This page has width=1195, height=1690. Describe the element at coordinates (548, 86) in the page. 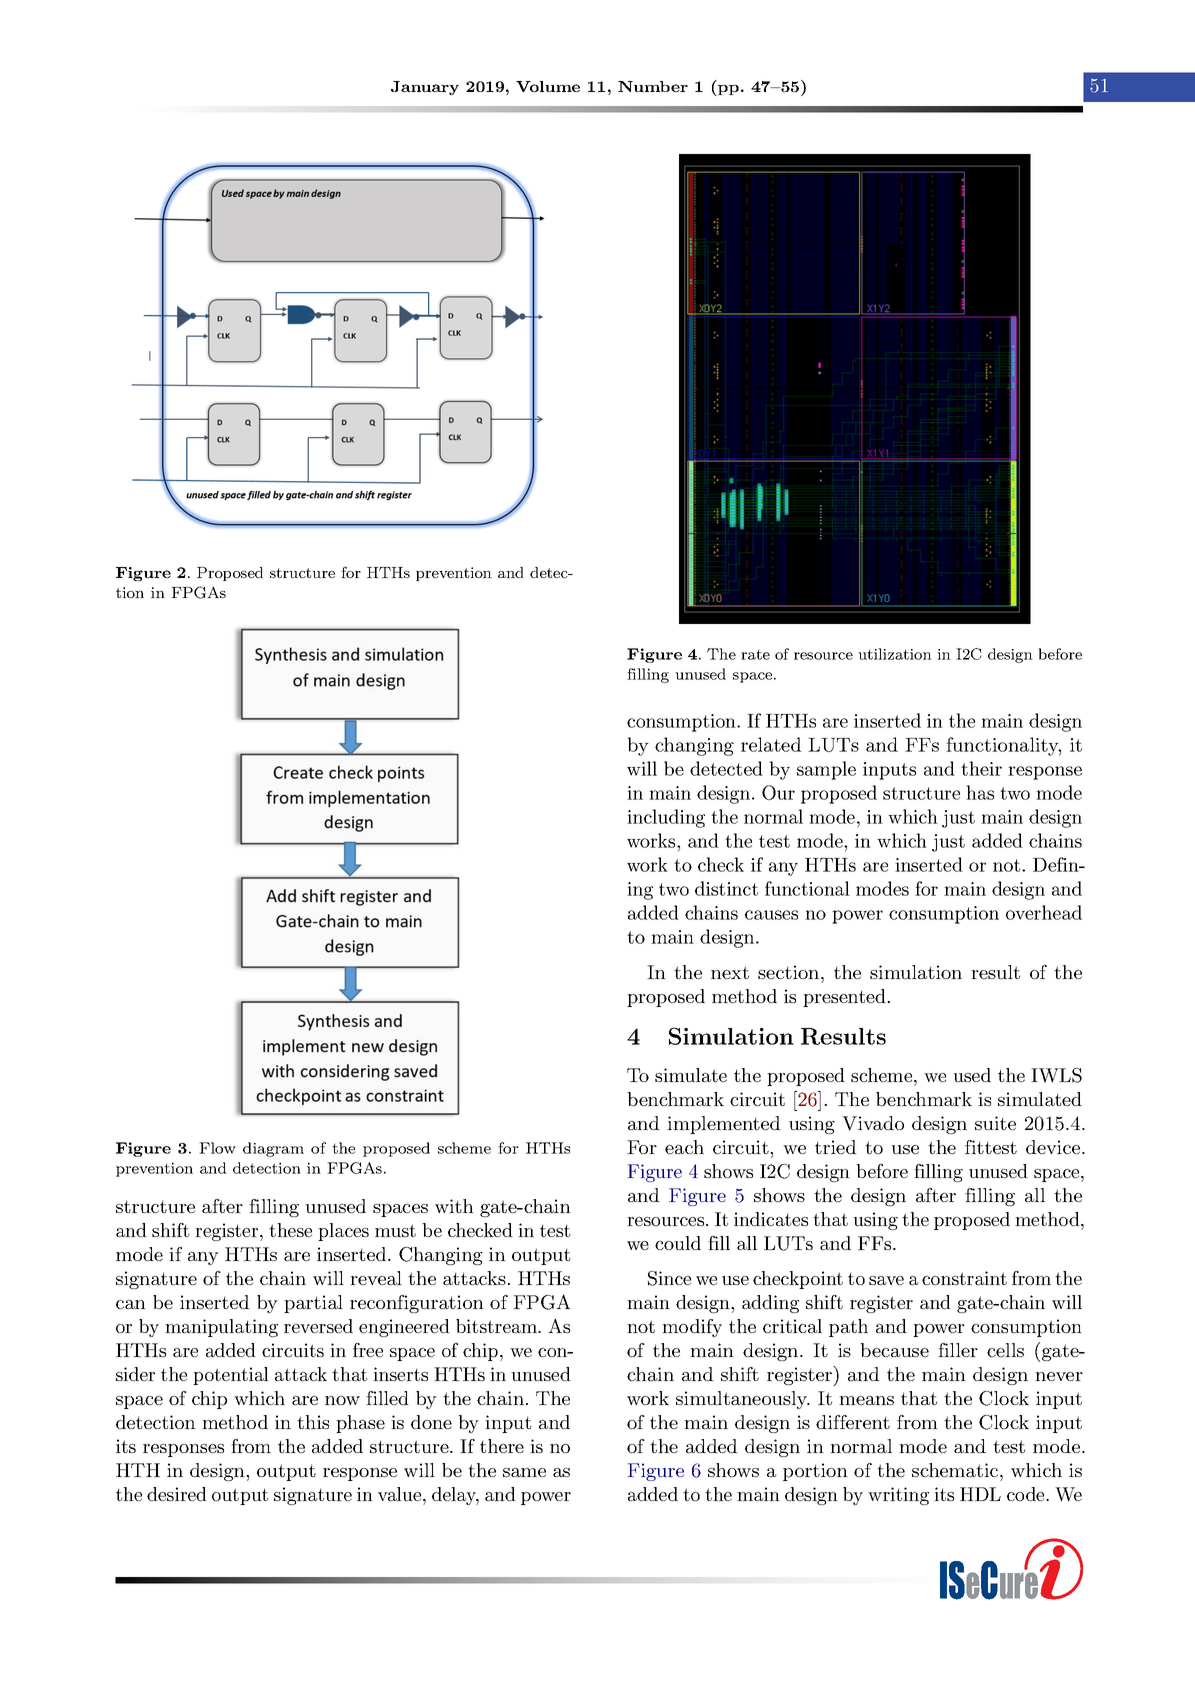

I see `Volume` at that location.
